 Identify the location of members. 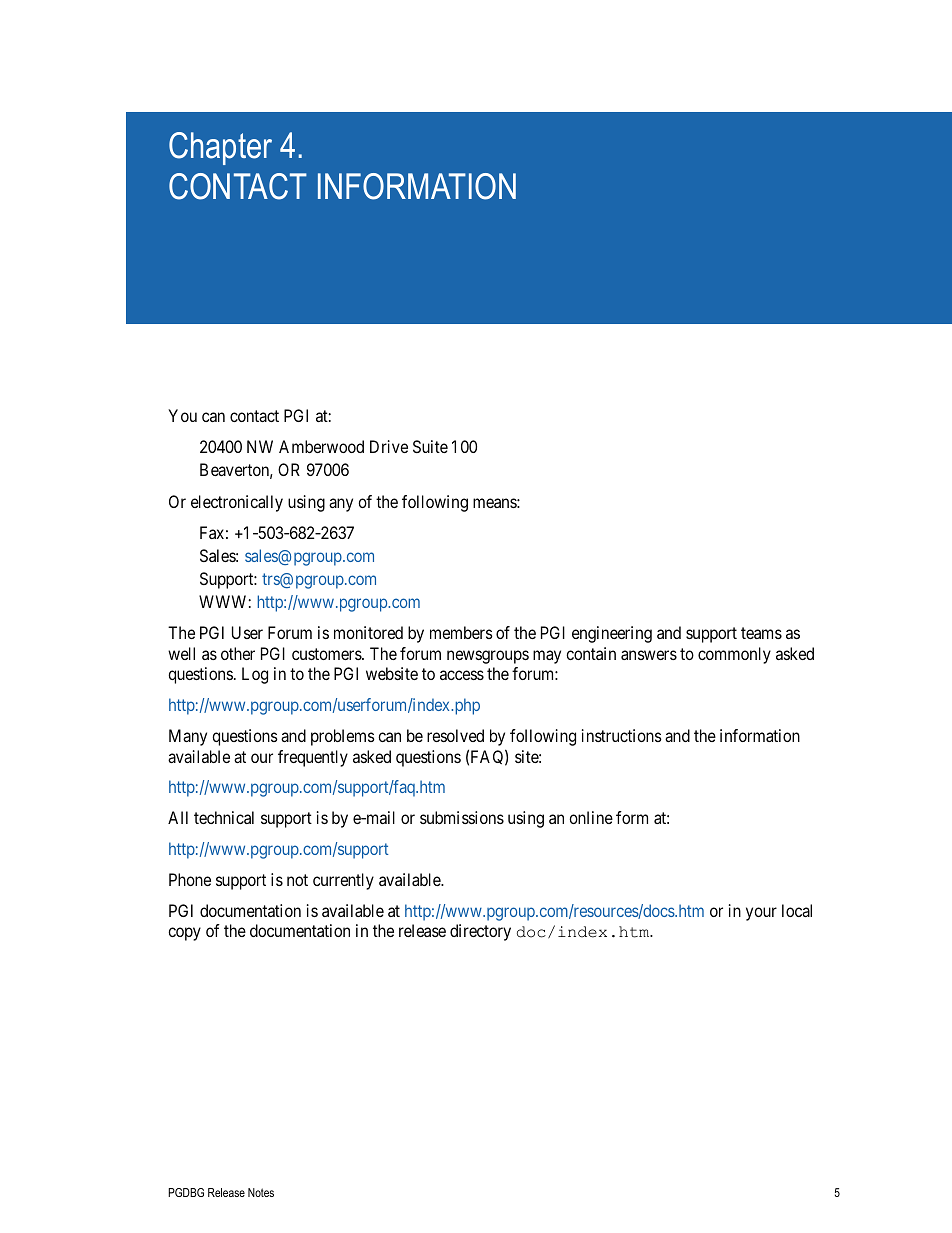
(461, 632).
